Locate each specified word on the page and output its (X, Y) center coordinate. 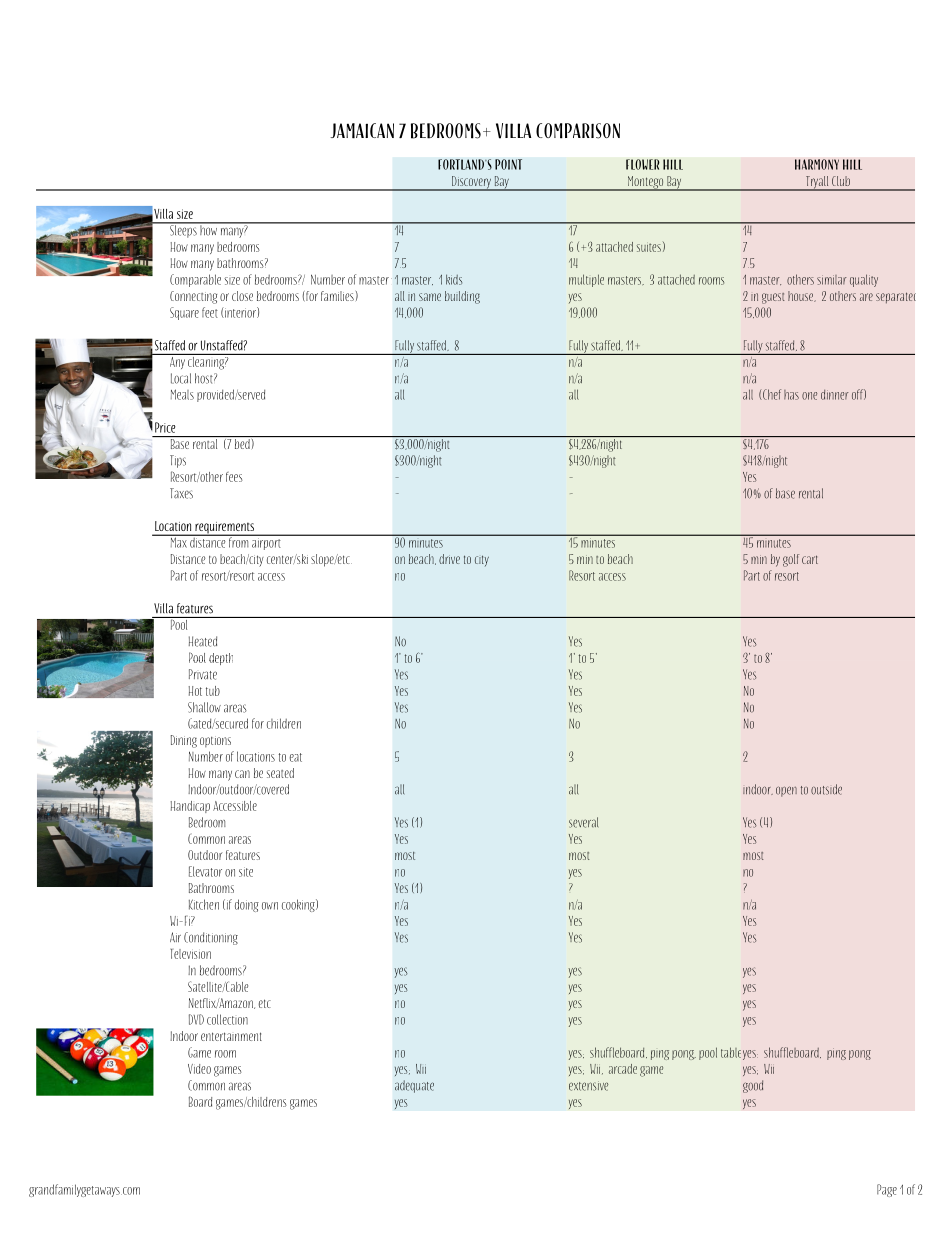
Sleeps (183, 230)
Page (887, 1190)
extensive (588, 1086)
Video (199, 1069)
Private (203, 674)
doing (247, 905)
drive (449, 559)
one (809, 396)
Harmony (817, 164)
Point (508, 164)
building (462, 297)
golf (791, 560)
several (583, 822)
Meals (182, 394)
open (786, 791)
